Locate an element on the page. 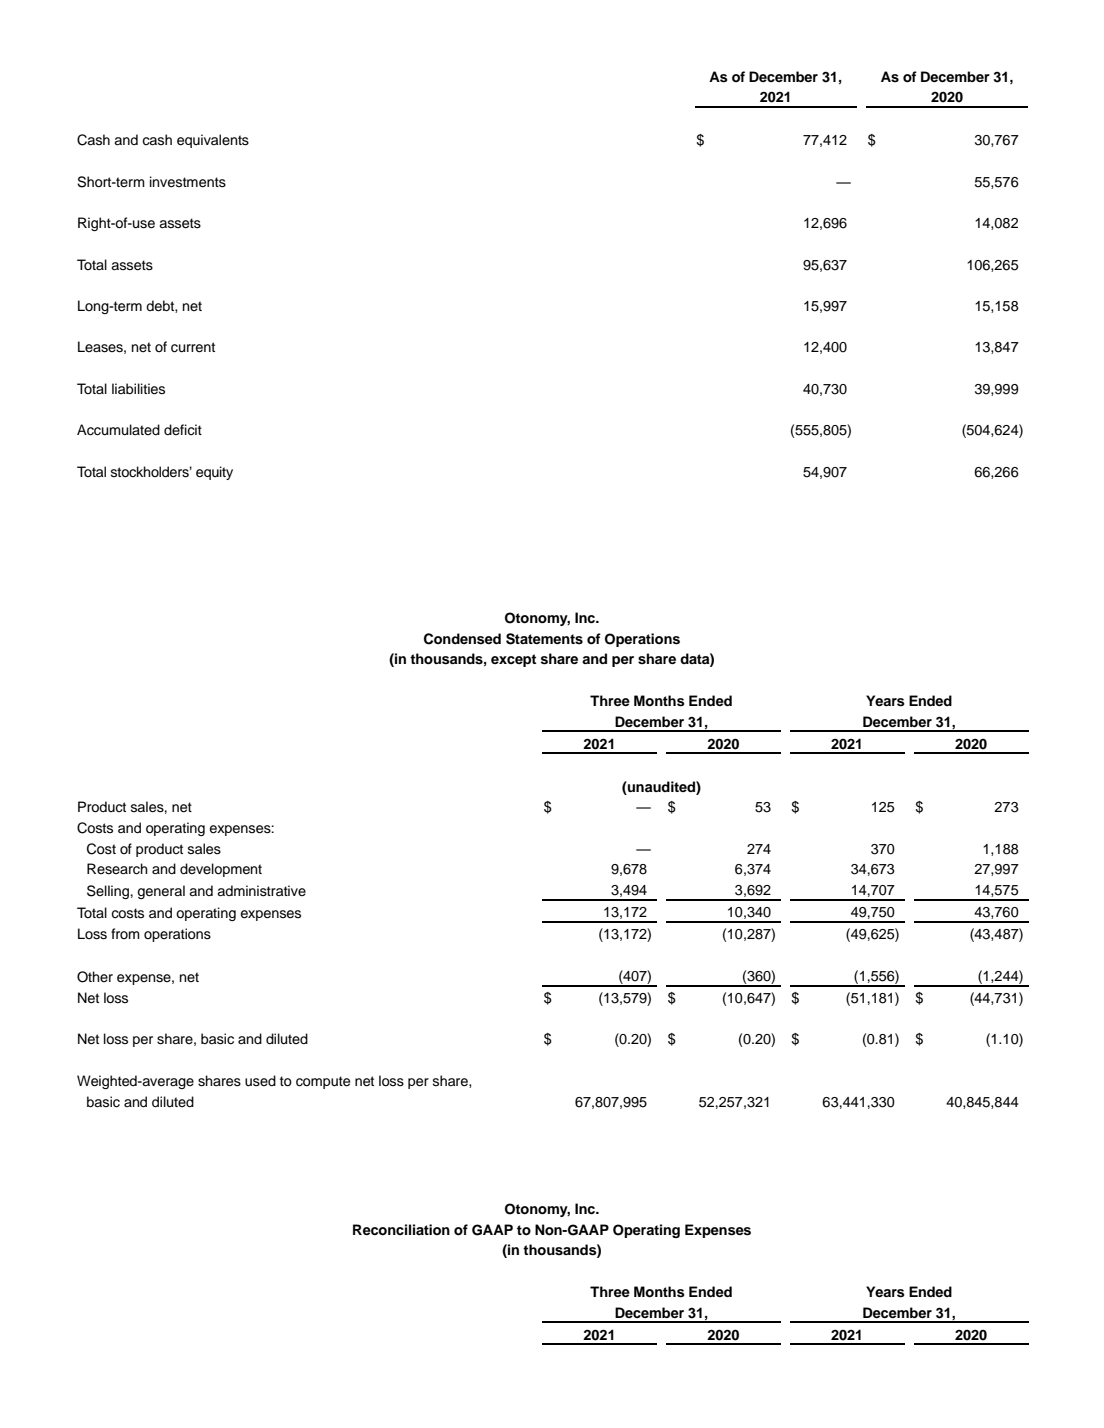 This document has width=1104, height=1428. used is located at coordinates (260, 1081).
